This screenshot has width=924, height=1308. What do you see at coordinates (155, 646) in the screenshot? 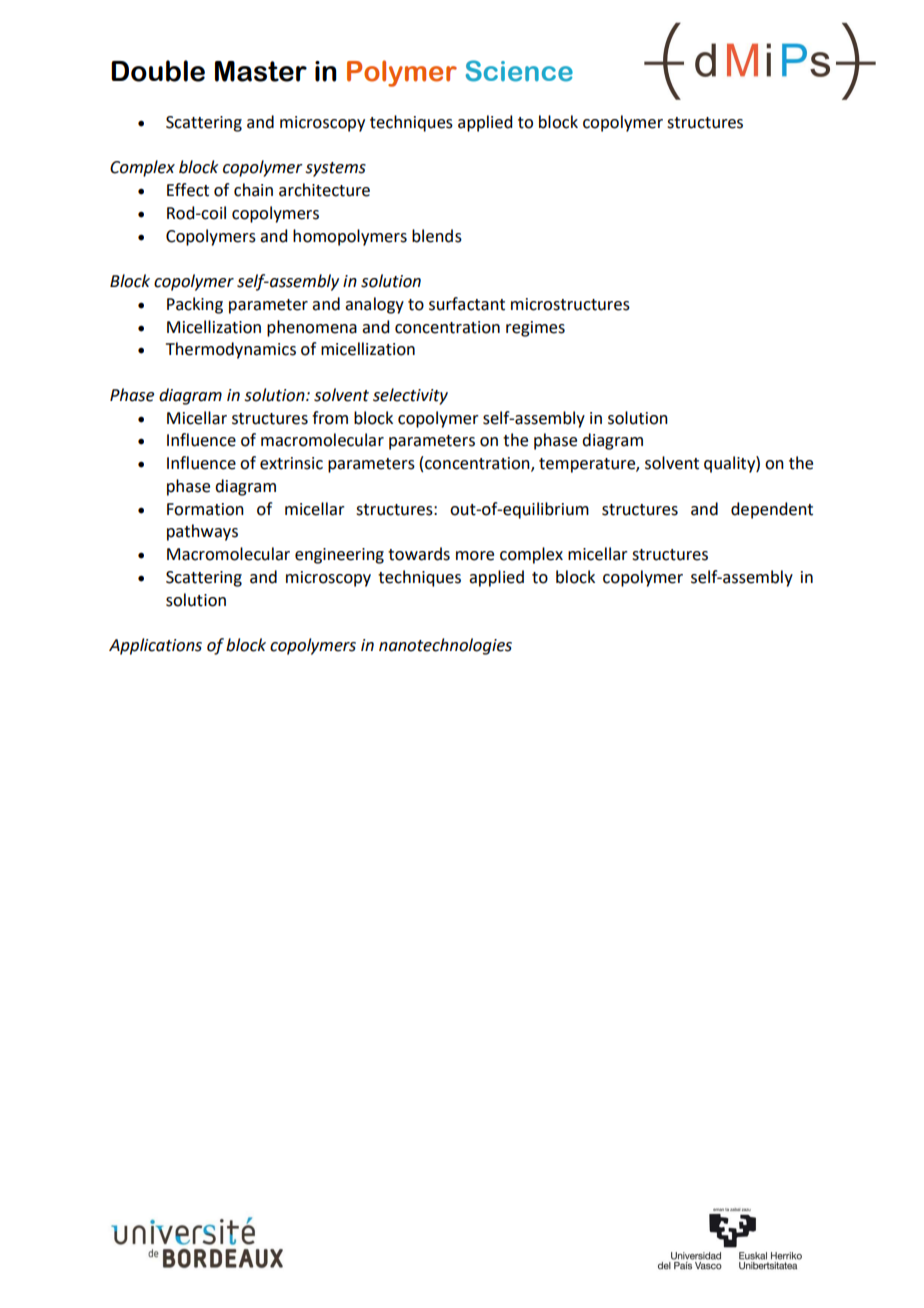
I see `Applications` at bounding box center [155, 646].
